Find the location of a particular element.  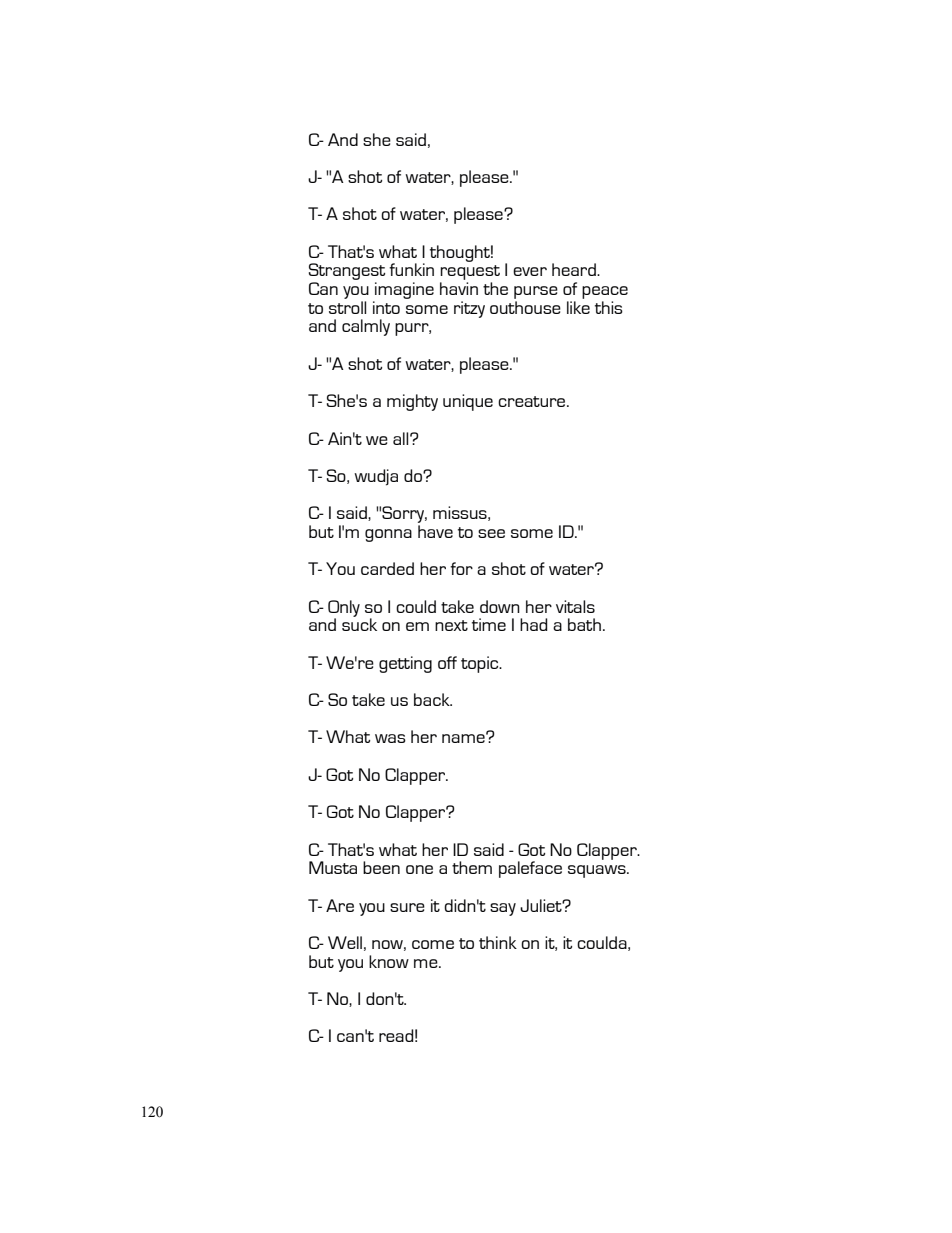

time is located at coordinates (489, 624).
